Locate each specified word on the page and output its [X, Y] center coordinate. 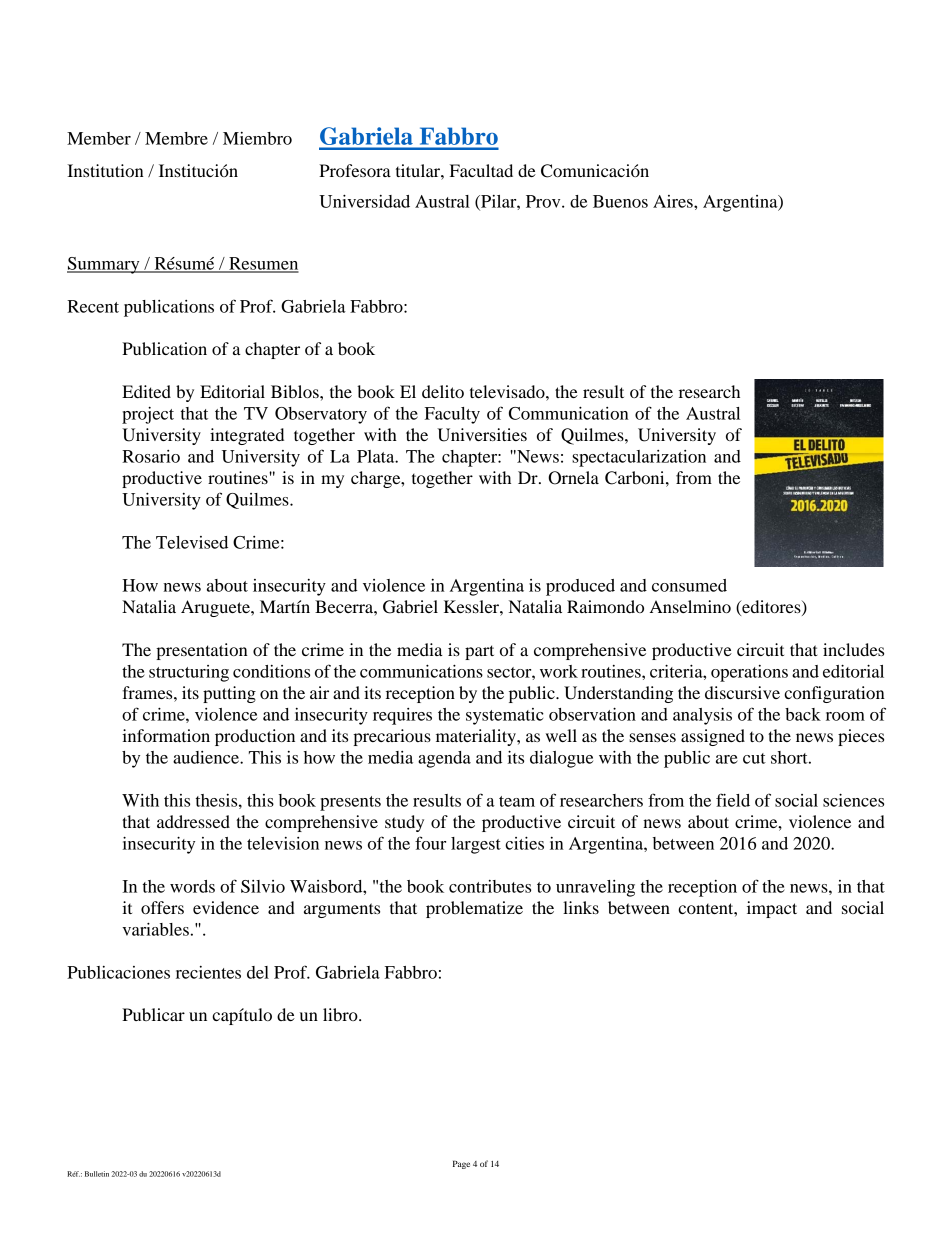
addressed [193, 821]
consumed [689, 585]
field [733, 800]
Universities [482, 435]
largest [476, 845]
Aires [674, 201]
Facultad [481, 170]
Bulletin [97, 1174]
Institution [105, 170]
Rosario [151, 456]
